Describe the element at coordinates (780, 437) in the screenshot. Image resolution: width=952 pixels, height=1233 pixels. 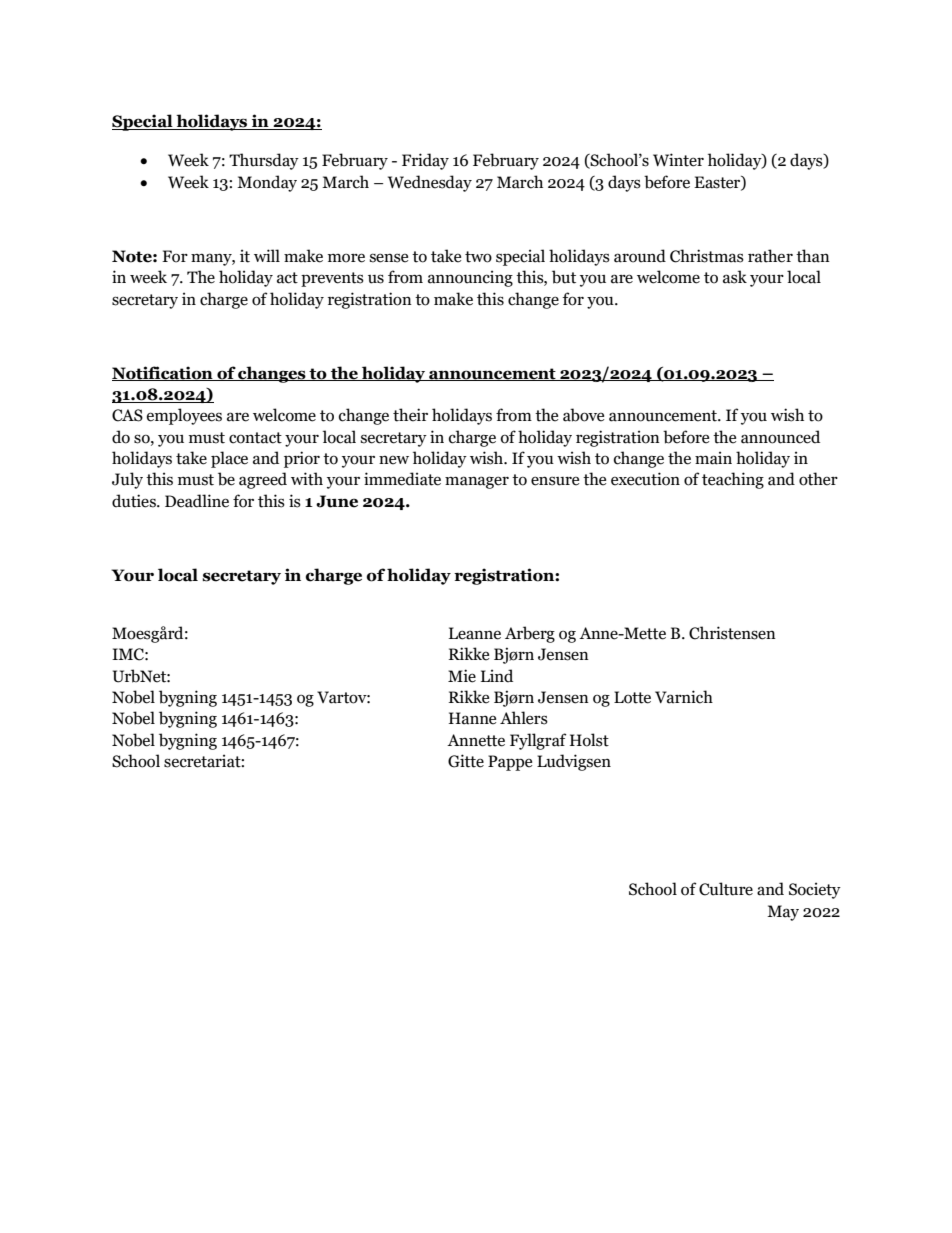
I see `announced` at that location.
